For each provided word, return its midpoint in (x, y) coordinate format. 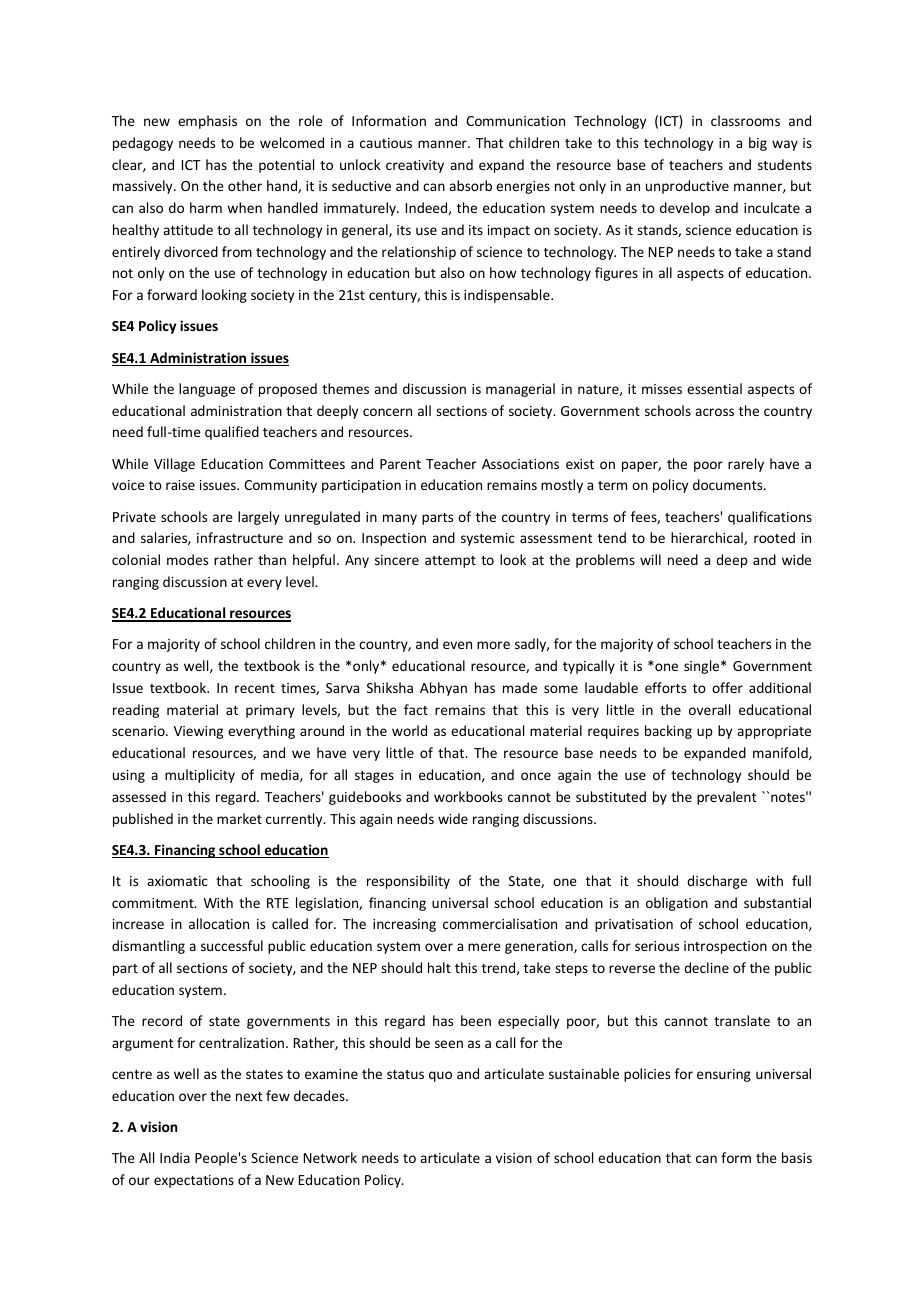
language (207, 390)
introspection (725, 947)
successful (232, 945)
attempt (450, 562)
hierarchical (708, 538)
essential (714, 388)
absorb (470, 185)
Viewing (198, 732)
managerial (520, 390)
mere (484, 947)
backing (668, 732)
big (758, 144)
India (175, 1157)
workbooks (468, 796)
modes (187, 559)
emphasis (207, 122)
